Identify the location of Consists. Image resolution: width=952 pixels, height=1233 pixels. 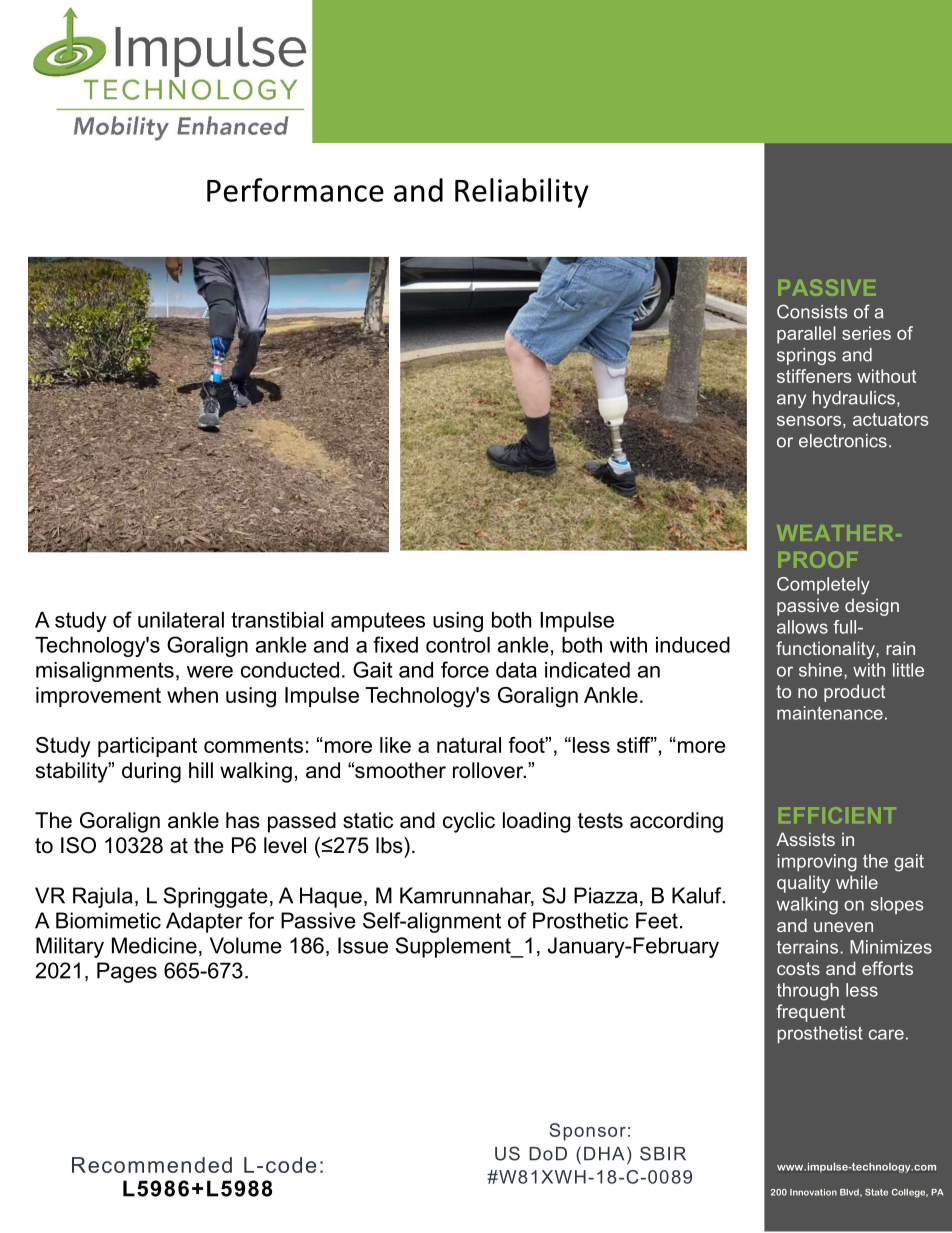
(812, 311).
